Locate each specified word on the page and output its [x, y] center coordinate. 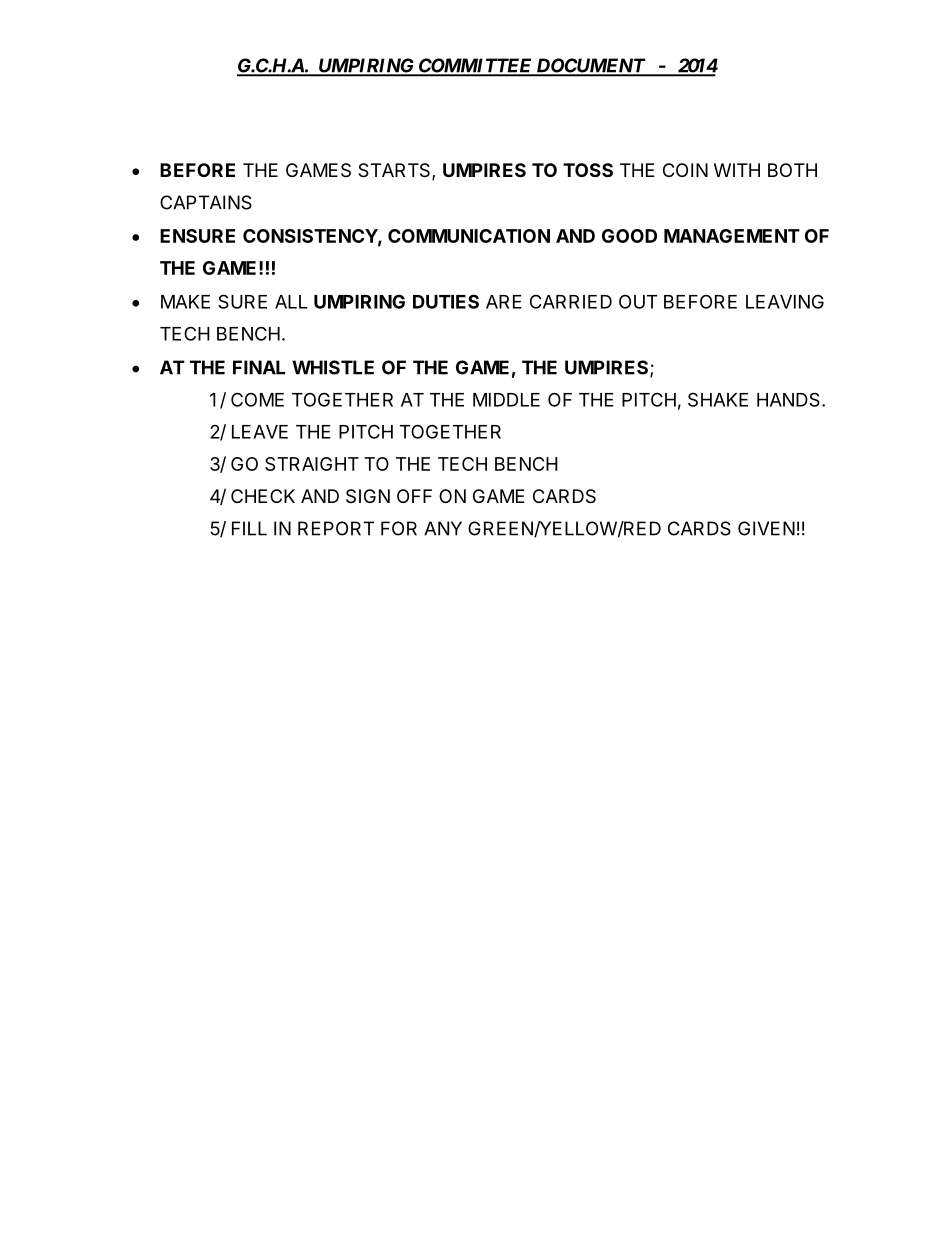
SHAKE [718, 399]
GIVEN [766, 528]
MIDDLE [506, 400]
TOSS [588, 170]
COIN [685, 170]
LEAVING [785, 301]
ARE [504, 302]
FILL [249, 528]
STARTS [395, 171]
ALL [291, 302]
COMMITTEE [475, 66]
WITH [737, 170]
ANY [443, 528]
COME [257, 399]
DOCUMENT [590, 66]
